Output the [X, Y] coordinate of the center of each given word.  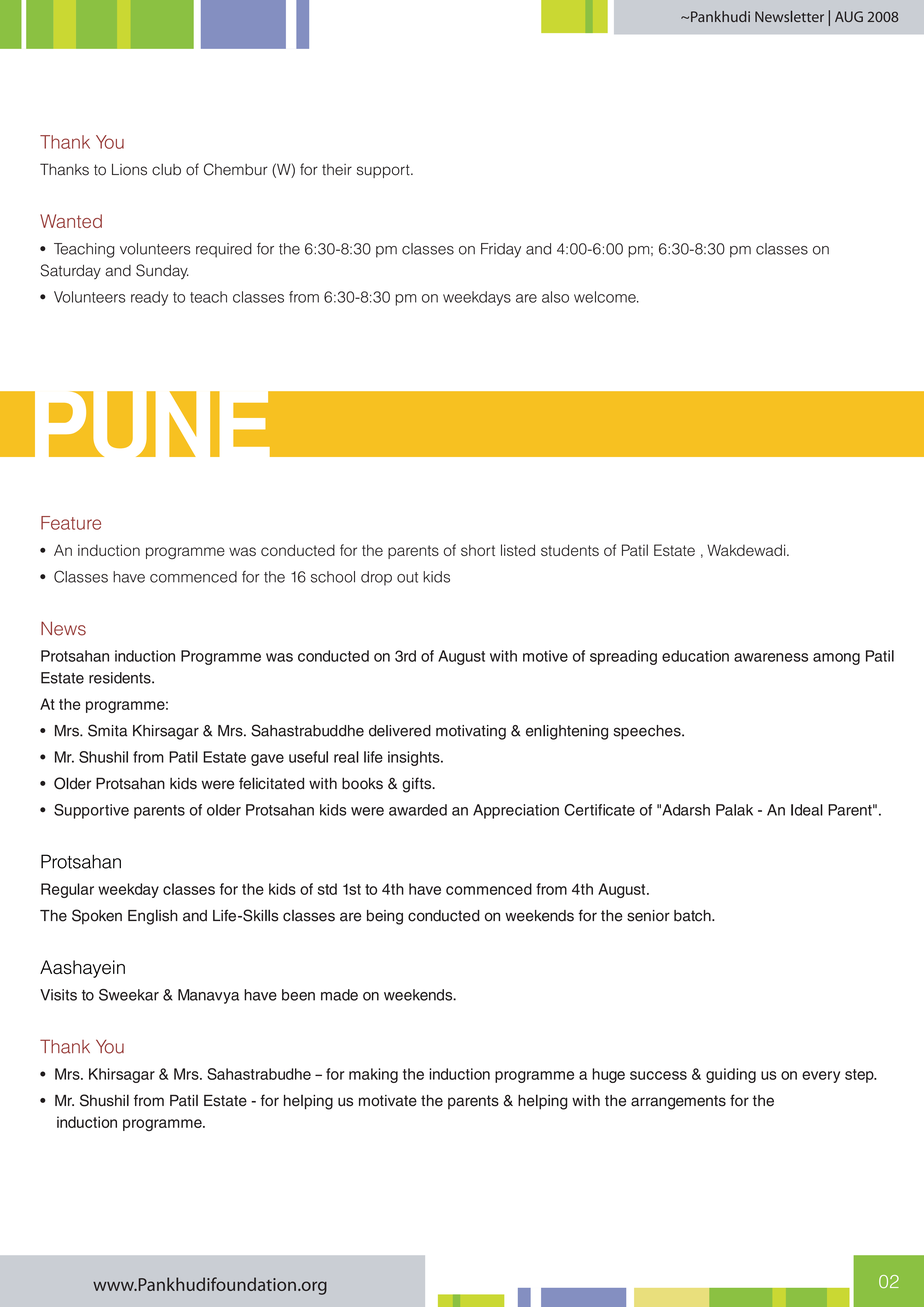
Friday [501, 250]
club [166, 170]
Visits [58, 995]
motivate [388, 1101]
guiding [731, 1075]
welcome [606, 297]
